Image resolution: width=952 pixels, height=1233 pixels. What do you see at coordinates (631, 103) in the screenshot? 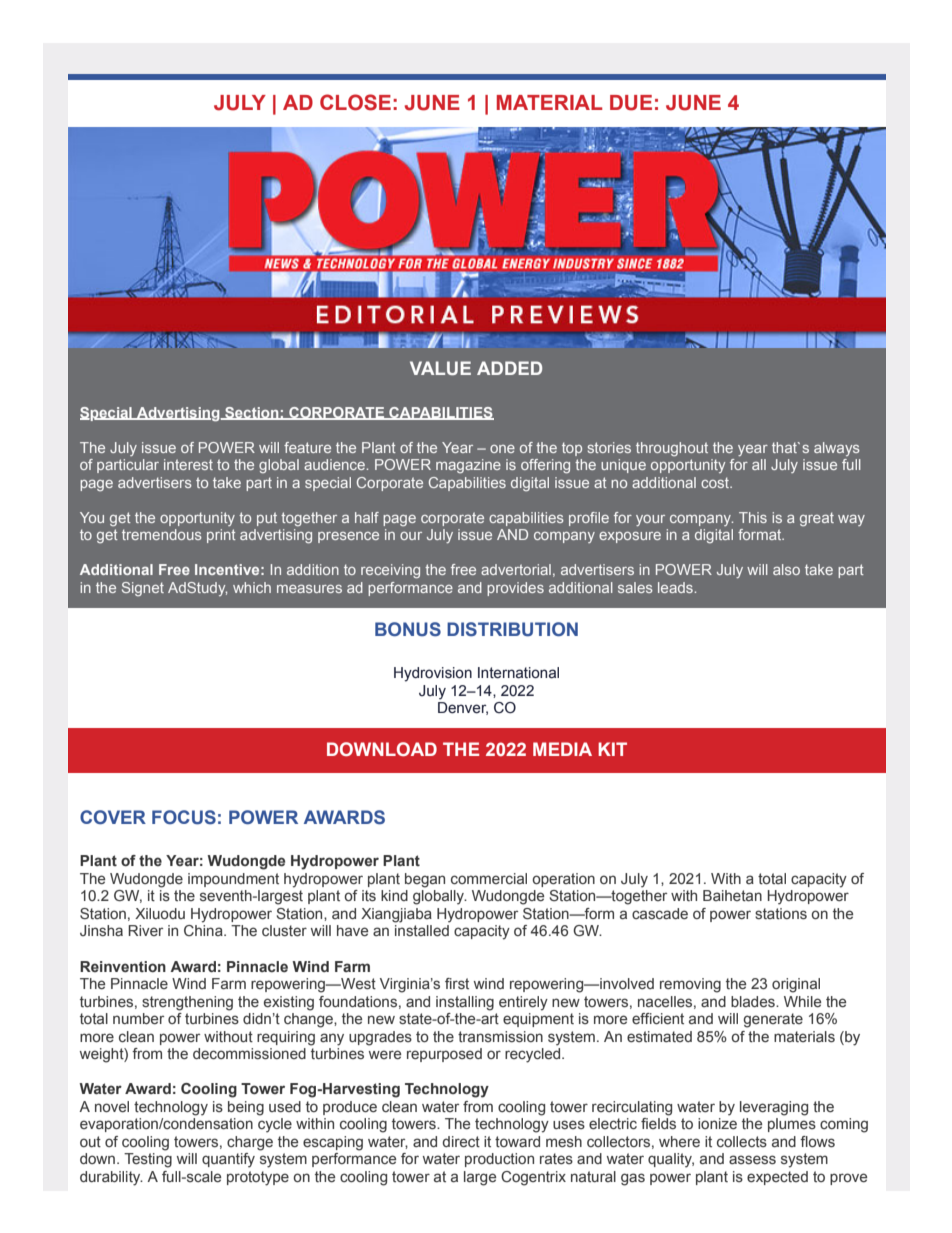
I see `DUE` at bounding box center [631, 103].
